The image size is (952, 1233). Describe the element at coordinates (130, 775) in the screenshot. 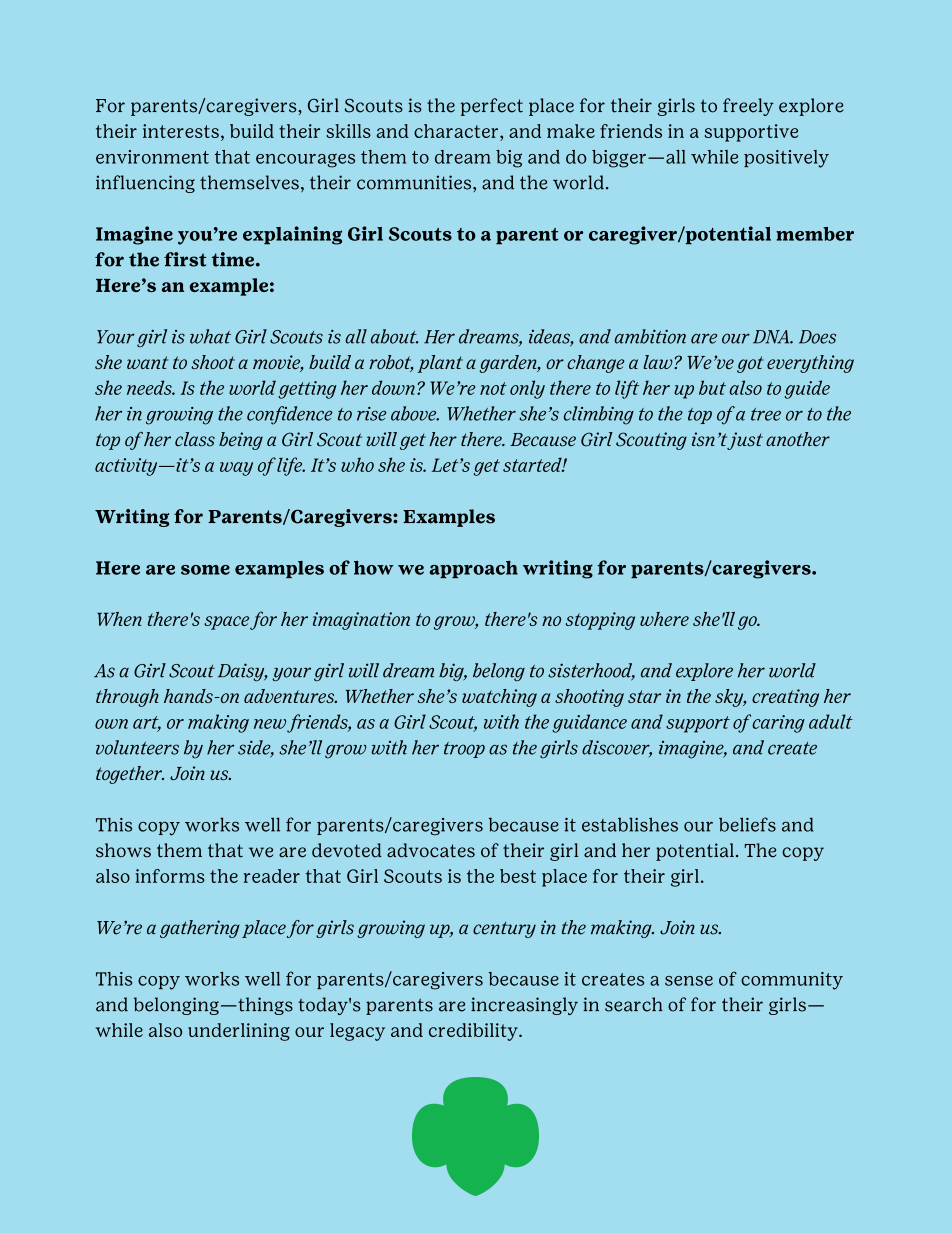

I see `together` at that location.
